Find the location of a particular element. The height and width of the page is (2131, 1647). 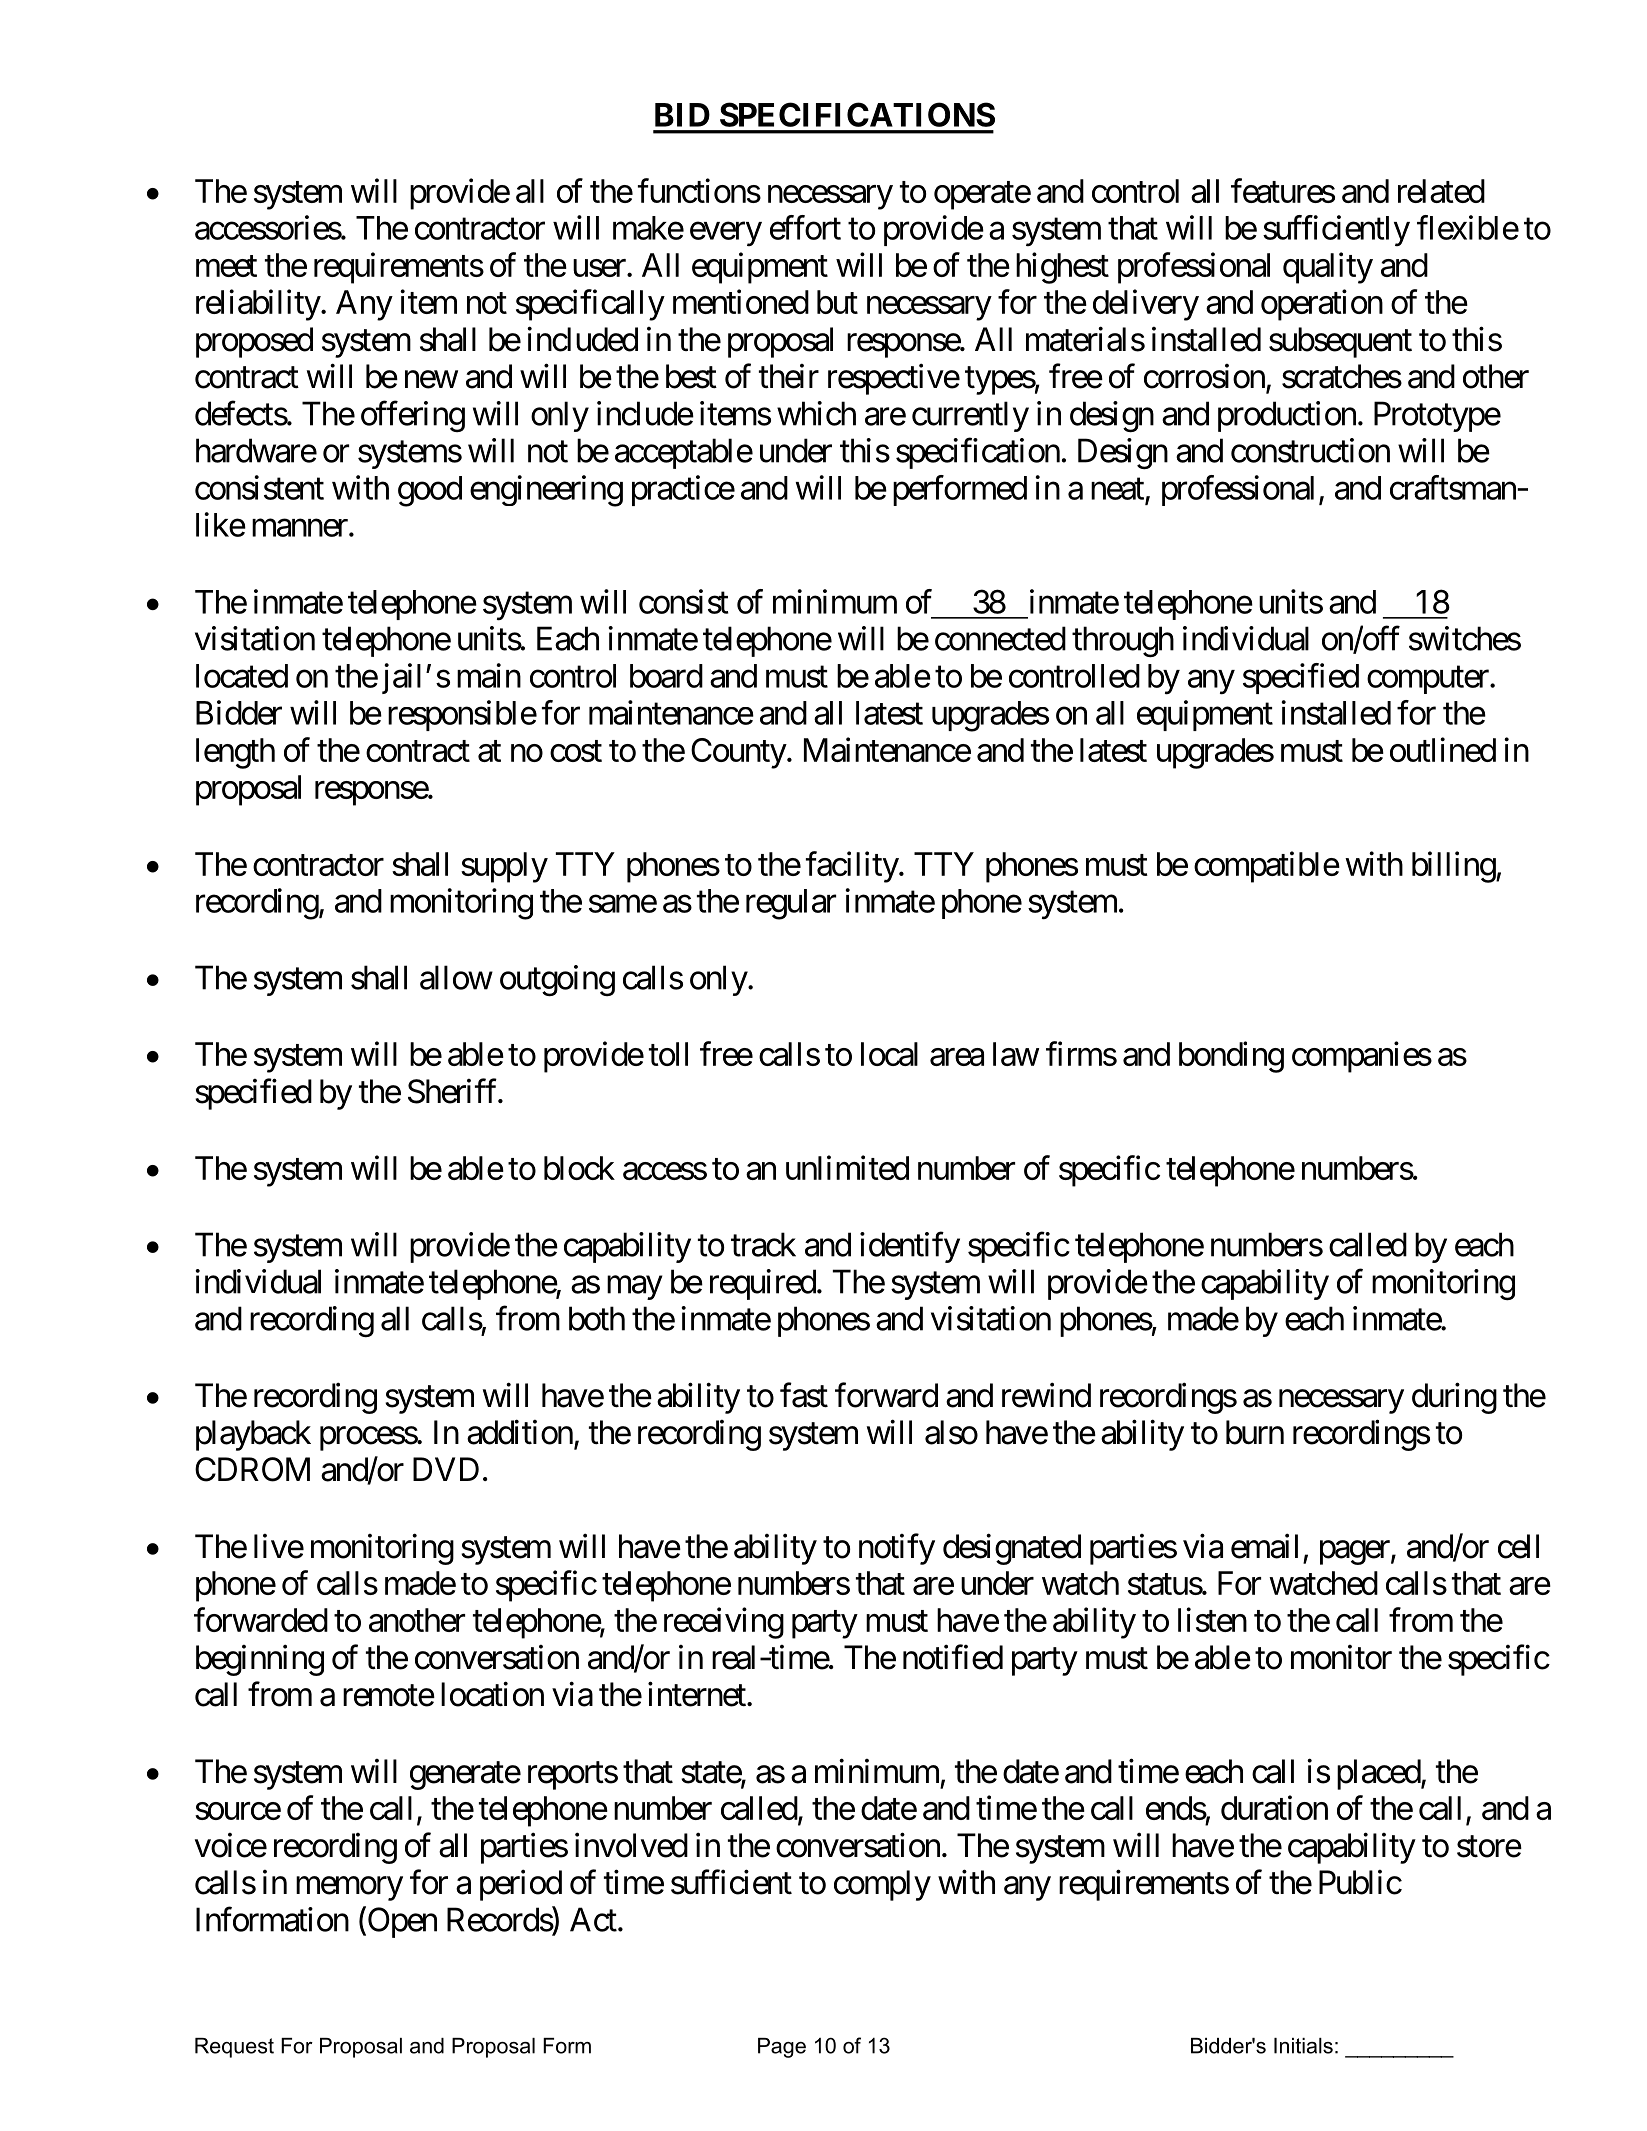

Sheriff is located at coordinates (454, 1091).
